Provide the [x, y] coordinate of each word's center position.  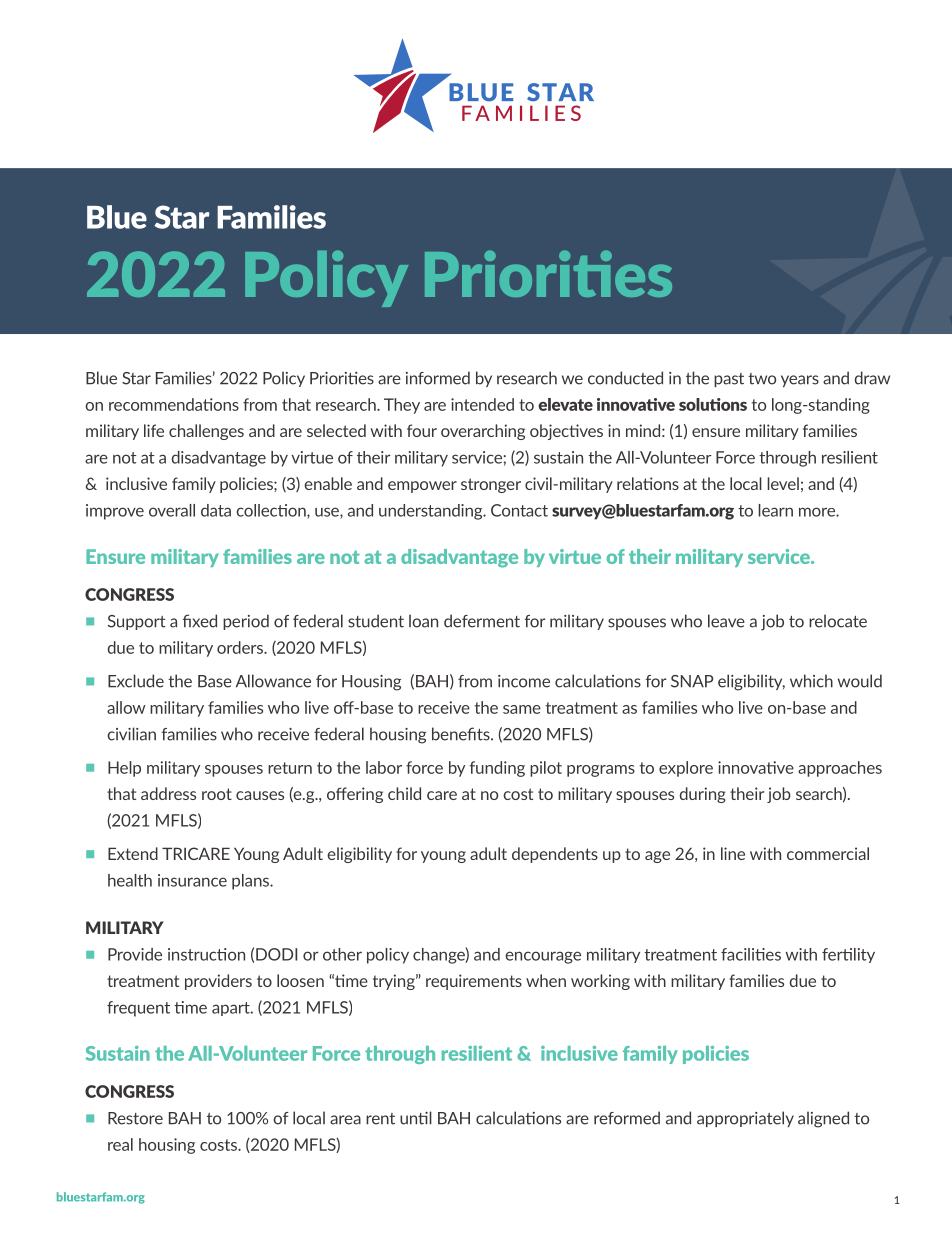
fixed [200, 621]
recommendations [174, 404]
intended [482, 404]
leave [726, 621]
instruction [206, 954]
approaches [840, 769]
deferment [482, 621]
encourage [543, 957]
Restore [135, 1118]
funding [497, 769]
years [800, 381]
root [217, 794]
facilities [751, 954]
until [416, 1118]
